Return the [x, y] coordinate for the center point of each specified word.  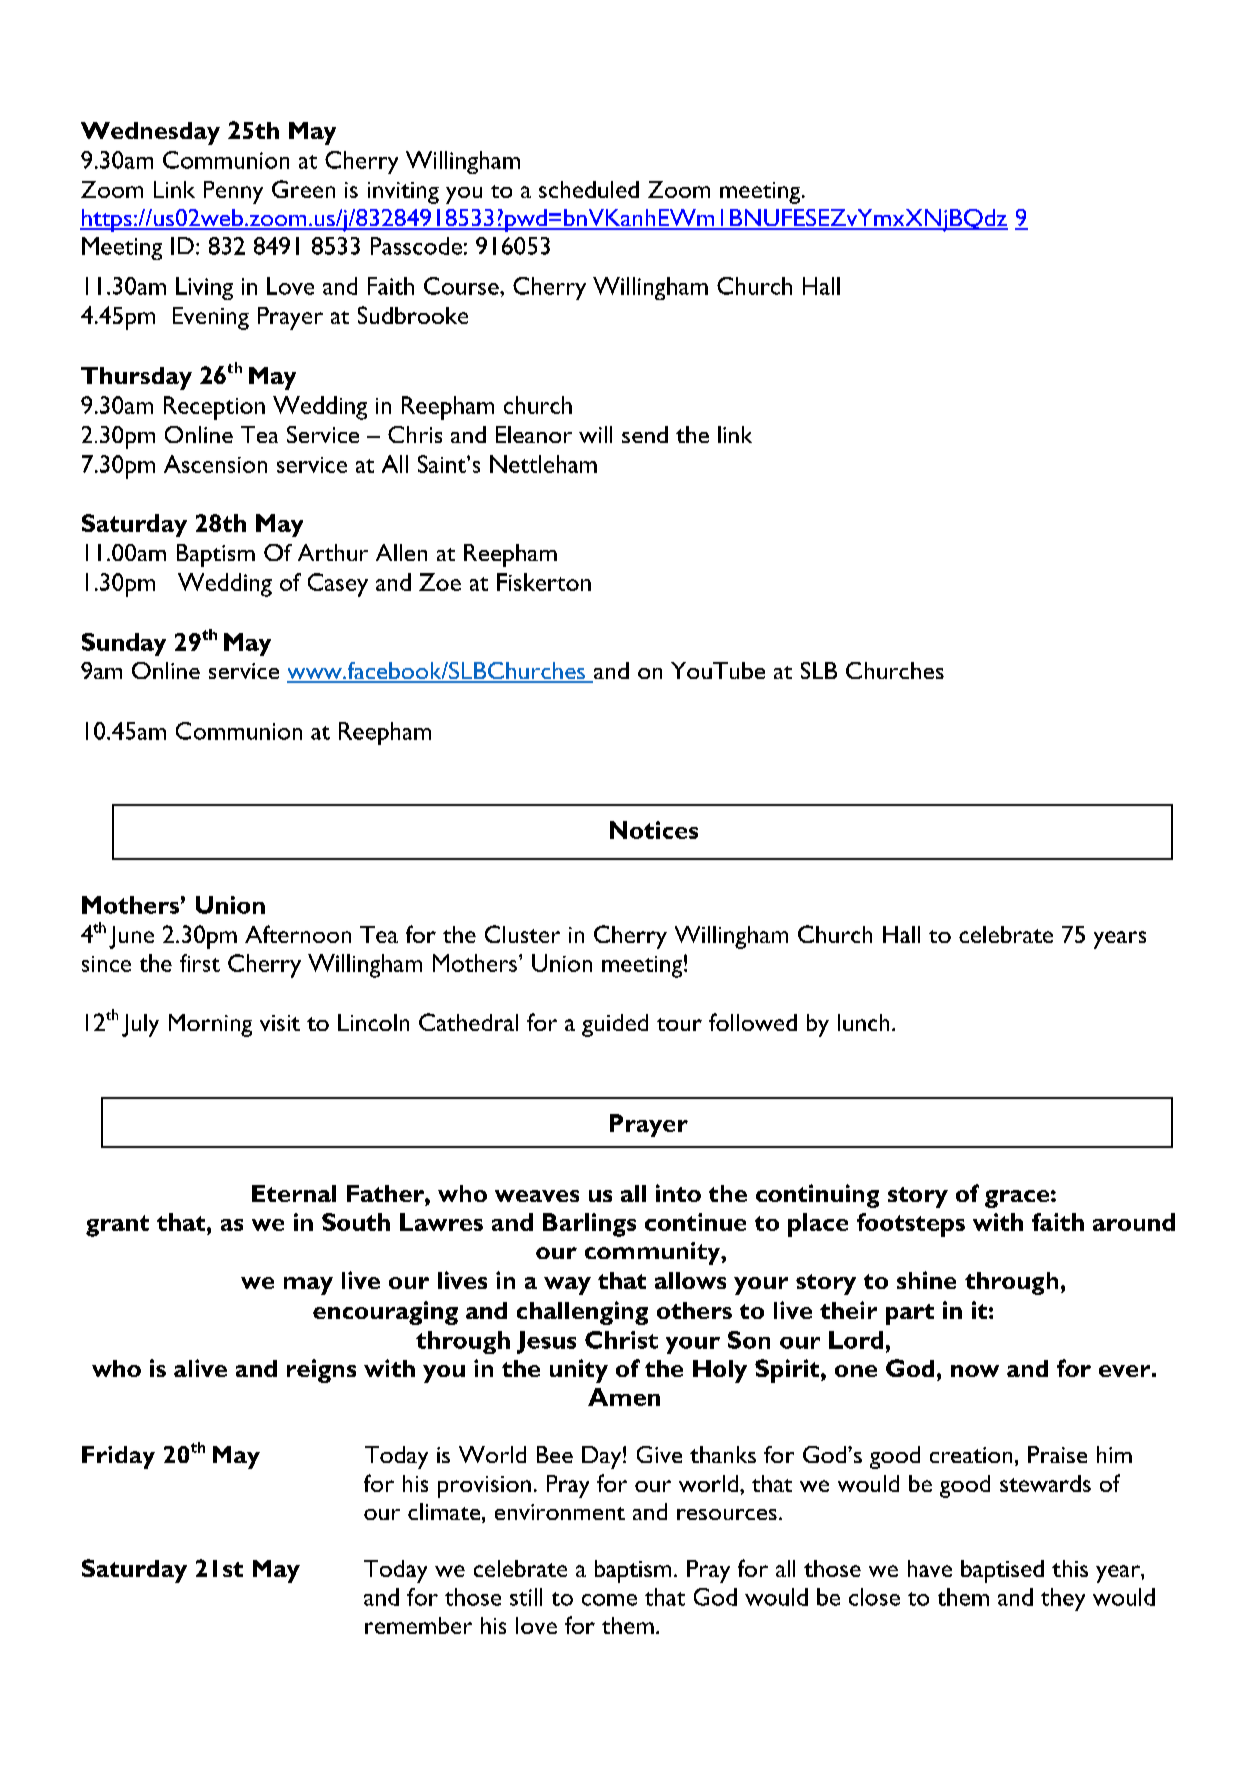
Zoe [440, 582]
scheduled [589, 189]
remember [418, 1625]
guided [615, 1025]
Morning [210, 1025]
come [609, 1600]
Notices [654, 830]
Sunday [124, 644]
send [645, 434]
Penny [233, 192]
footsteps [911, 1225]
